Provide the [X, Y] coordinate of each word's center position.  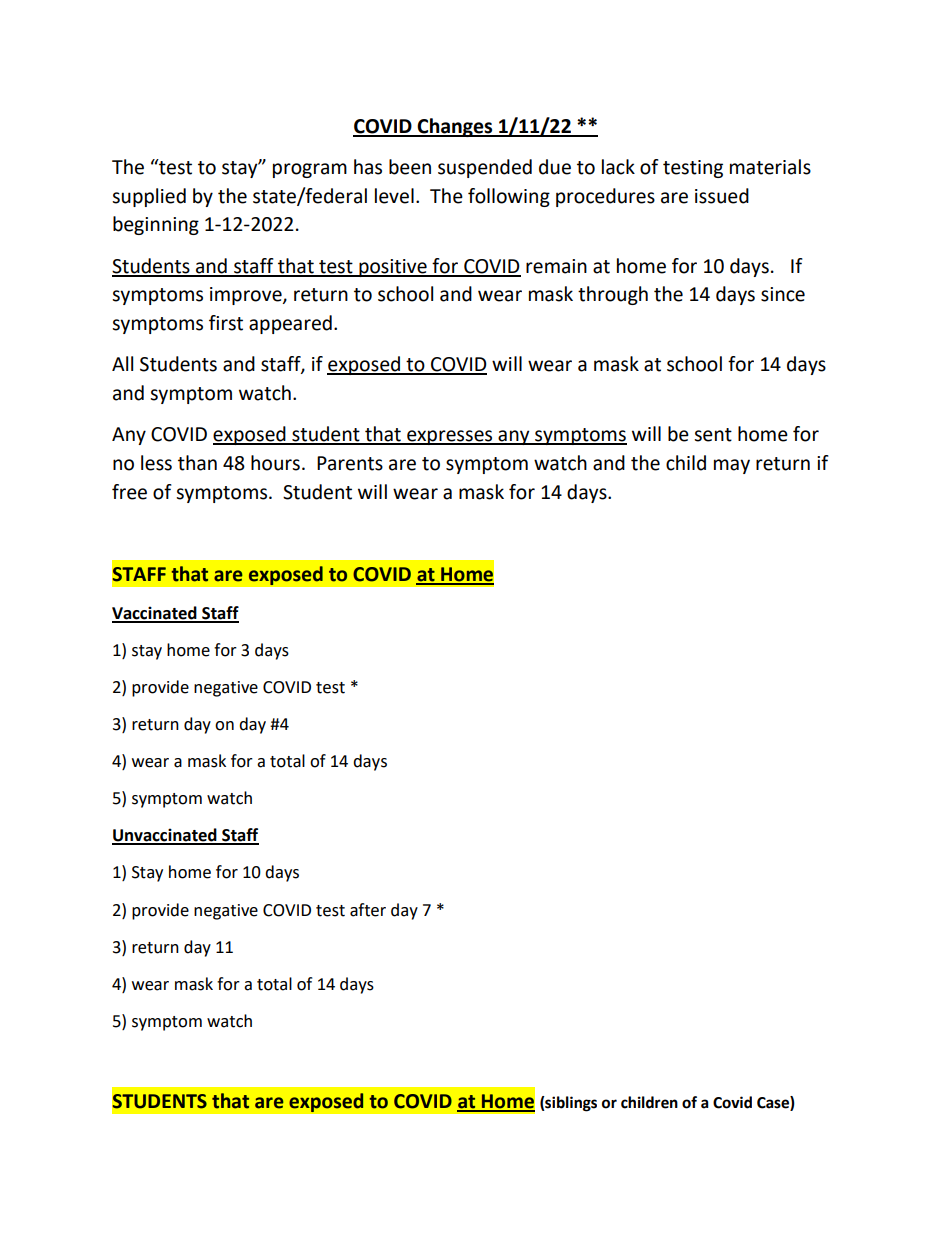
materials [770, 167]
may [732, 466]
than [197, 463]
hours [275, 463]
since [783, 294]
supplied [149, 197]
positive [393, 268]
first [226, 323]
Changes [455, 127]
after [368, 910]
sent [713, 435]
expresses [450, 437]
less [156, 463]
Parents [350, 463]
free [129, 492]
